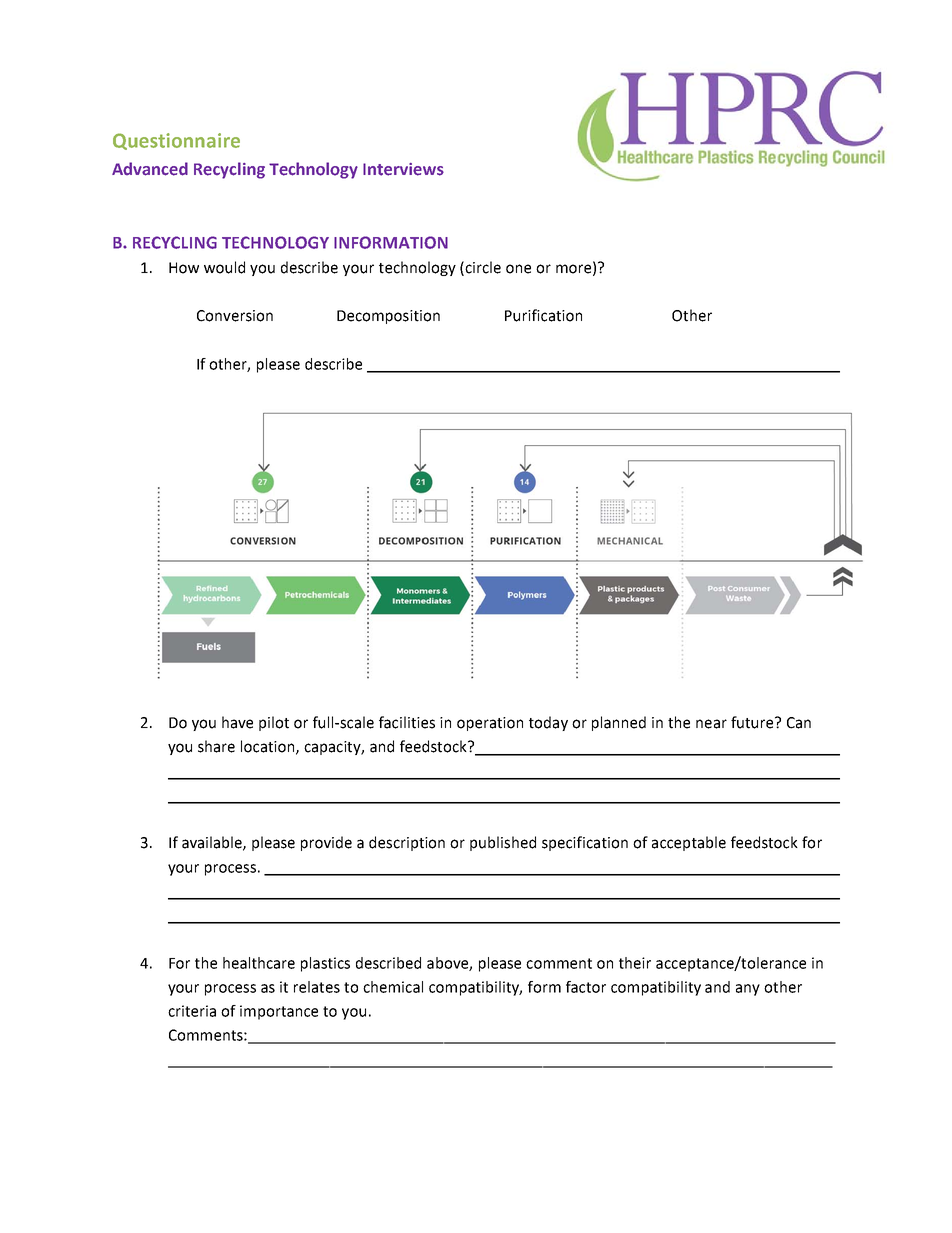  Describe the element at coordinates (176, 141) in the screenshot. I see `Questionnaire` at that location.
